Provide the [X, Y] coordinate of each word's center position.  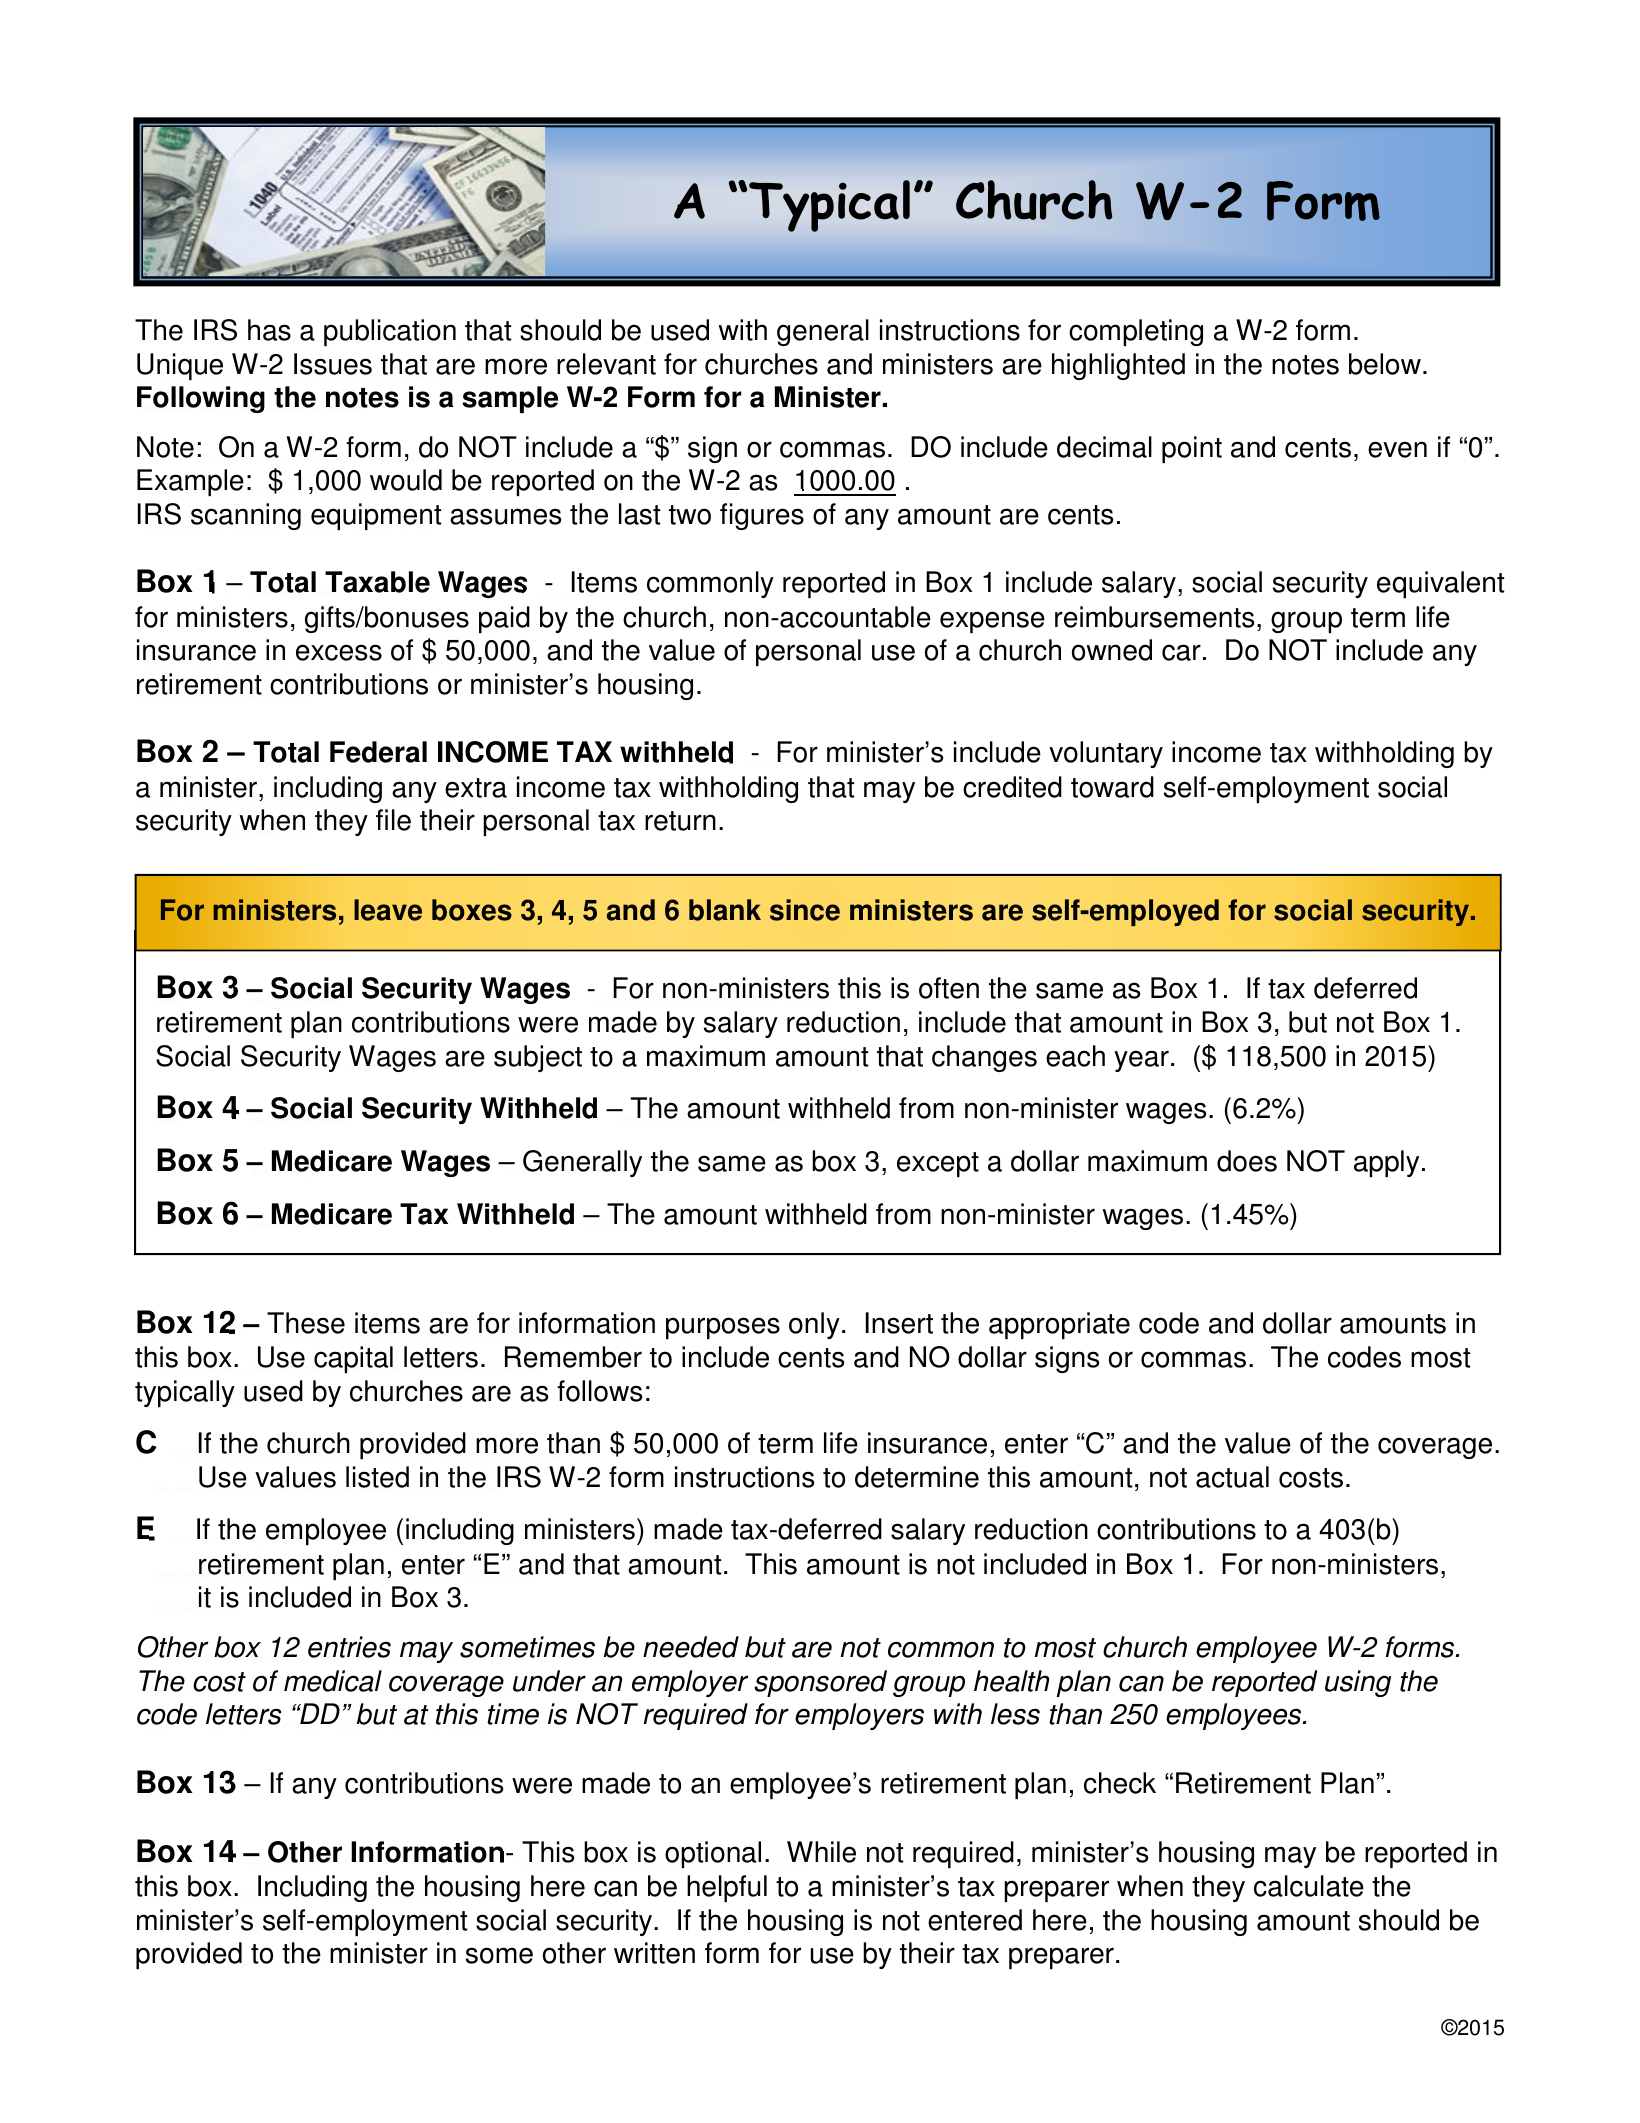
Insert [899, 1323]
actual [1232, 1477]
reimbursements [1154, 617]
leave [388, 910]
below [1385, 364]
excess [339, 652]
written [654, 1953]
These [306, 1323]
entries [349, 1647]
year [1141, 1061]
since [805, 910]
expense [992, 622]
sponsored [820, 1683]
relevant [606, 364]
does [1247, 1161]
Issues [333, 364]
